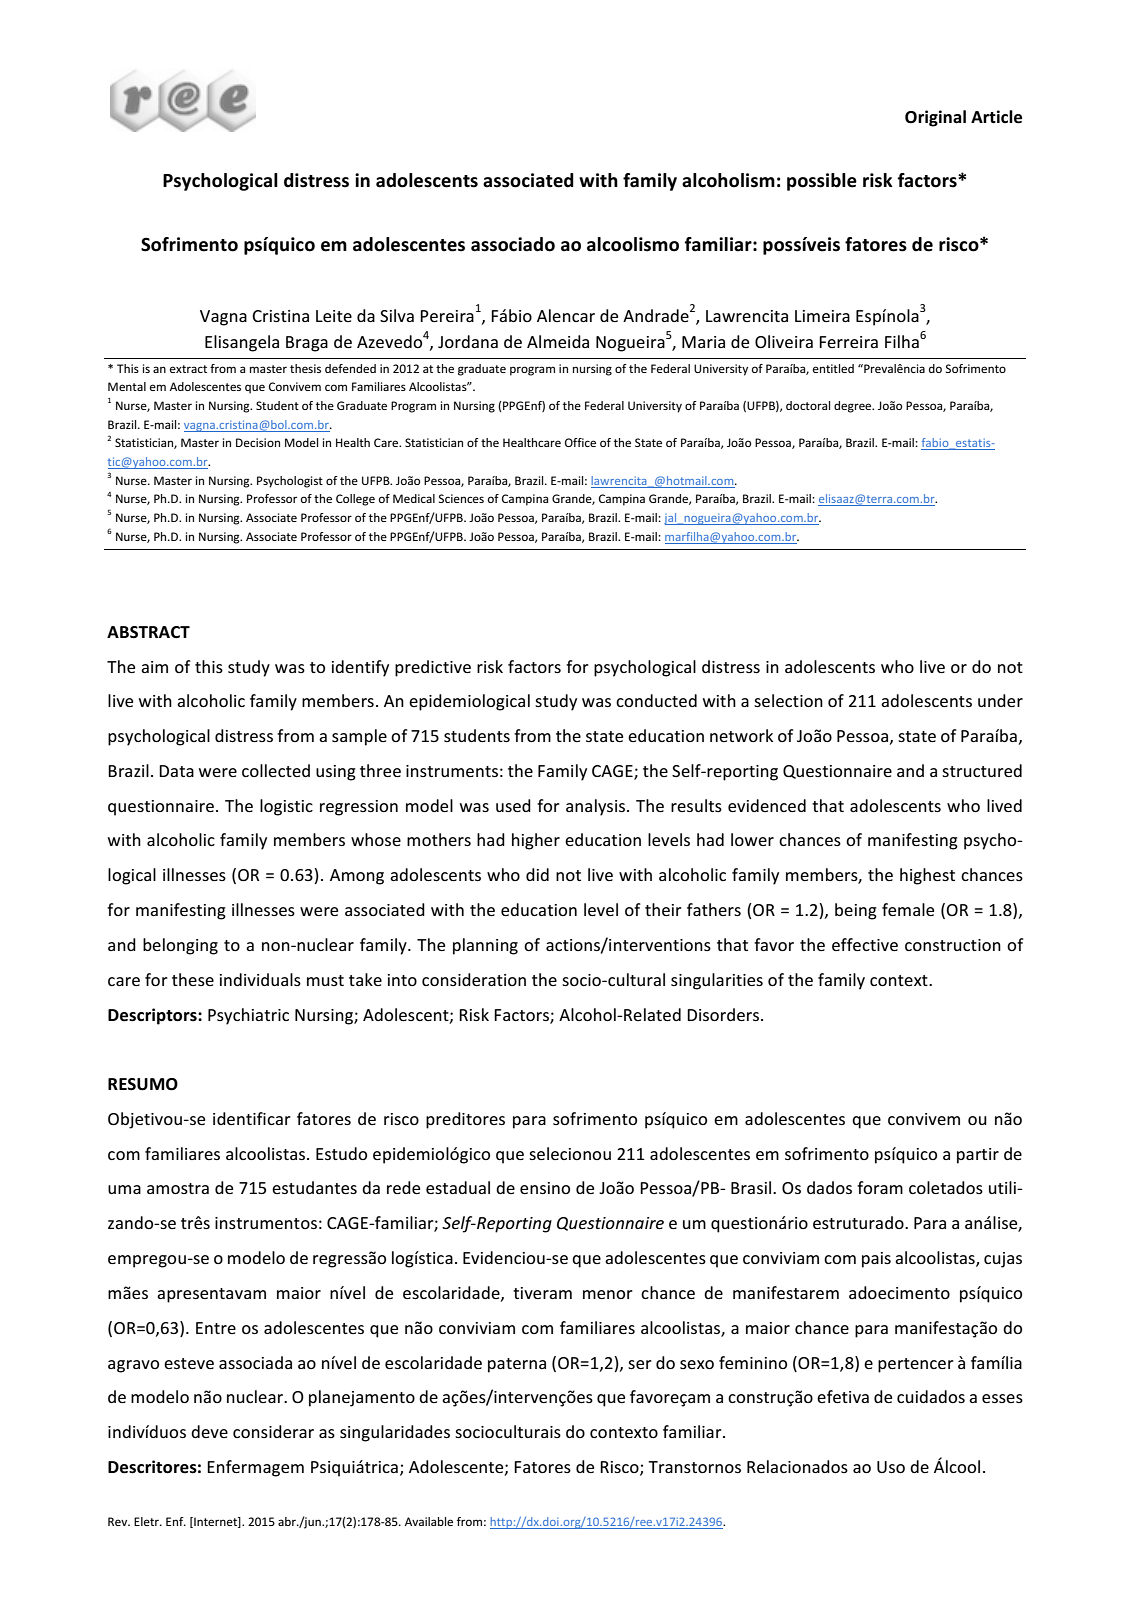 The height and width of the screenshot is (1600, 1131). I want to click on foram, so click(880, 1187).
